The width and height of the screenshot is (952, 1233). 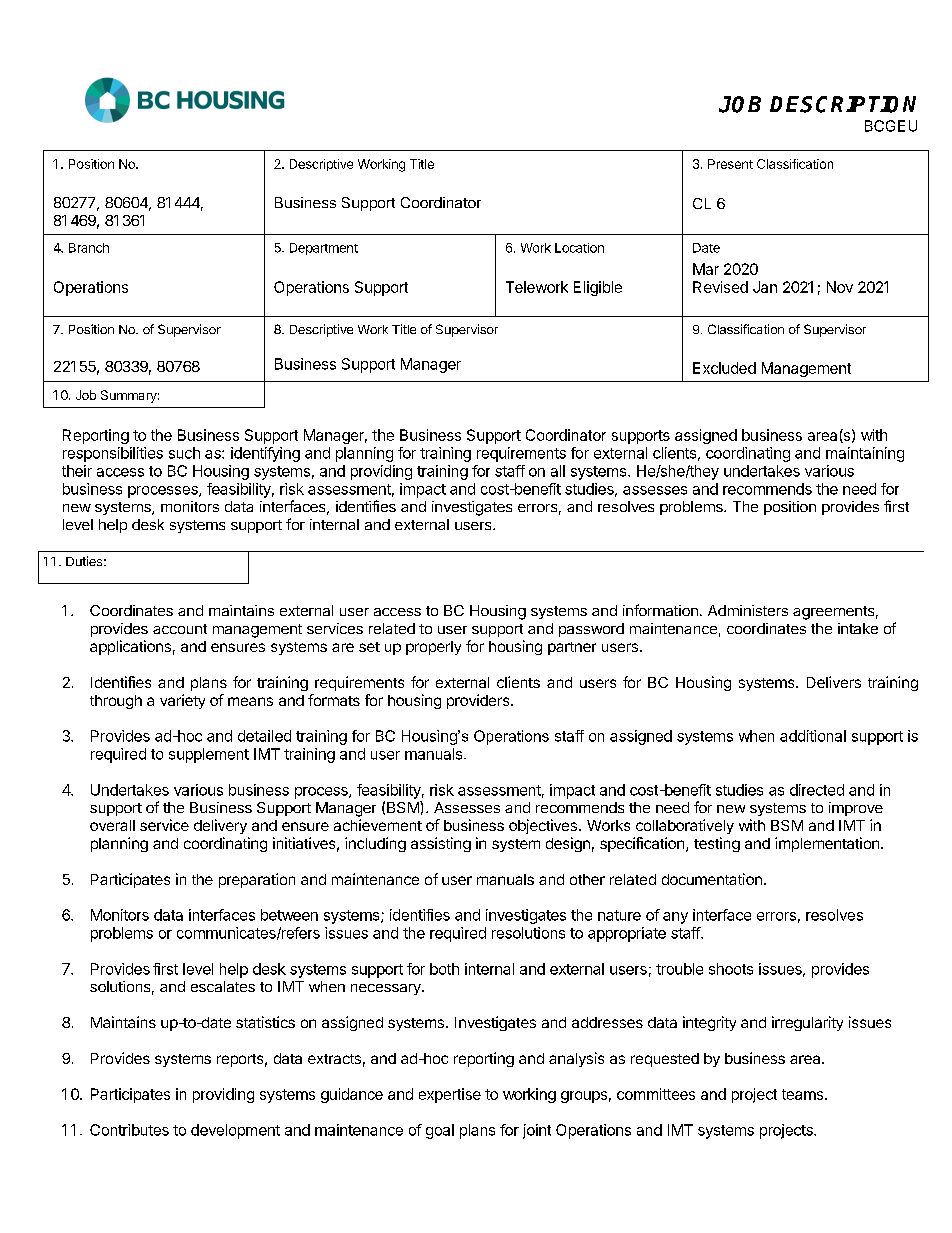 What do you see at coordinates (730, 164) in the screenshot?
I see `Present` at bounding box center [730, 164].
